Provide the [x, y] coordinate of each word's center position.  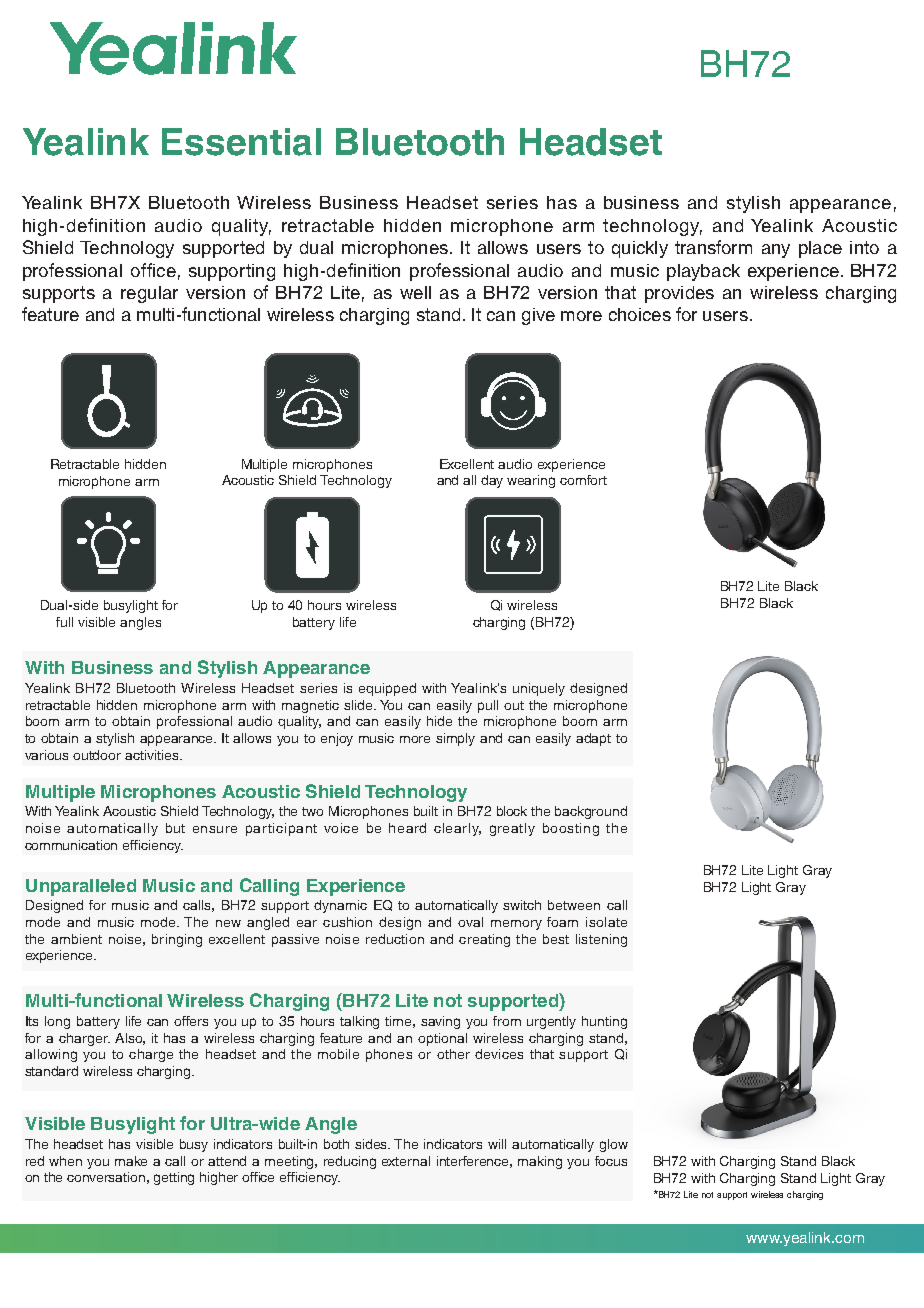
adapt [593, 739]
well [415, 292]
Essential [241, 142]
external [406, 1161]
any [776, 251]
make [131, 1161]
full [64, 622]
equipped [387, 689]
